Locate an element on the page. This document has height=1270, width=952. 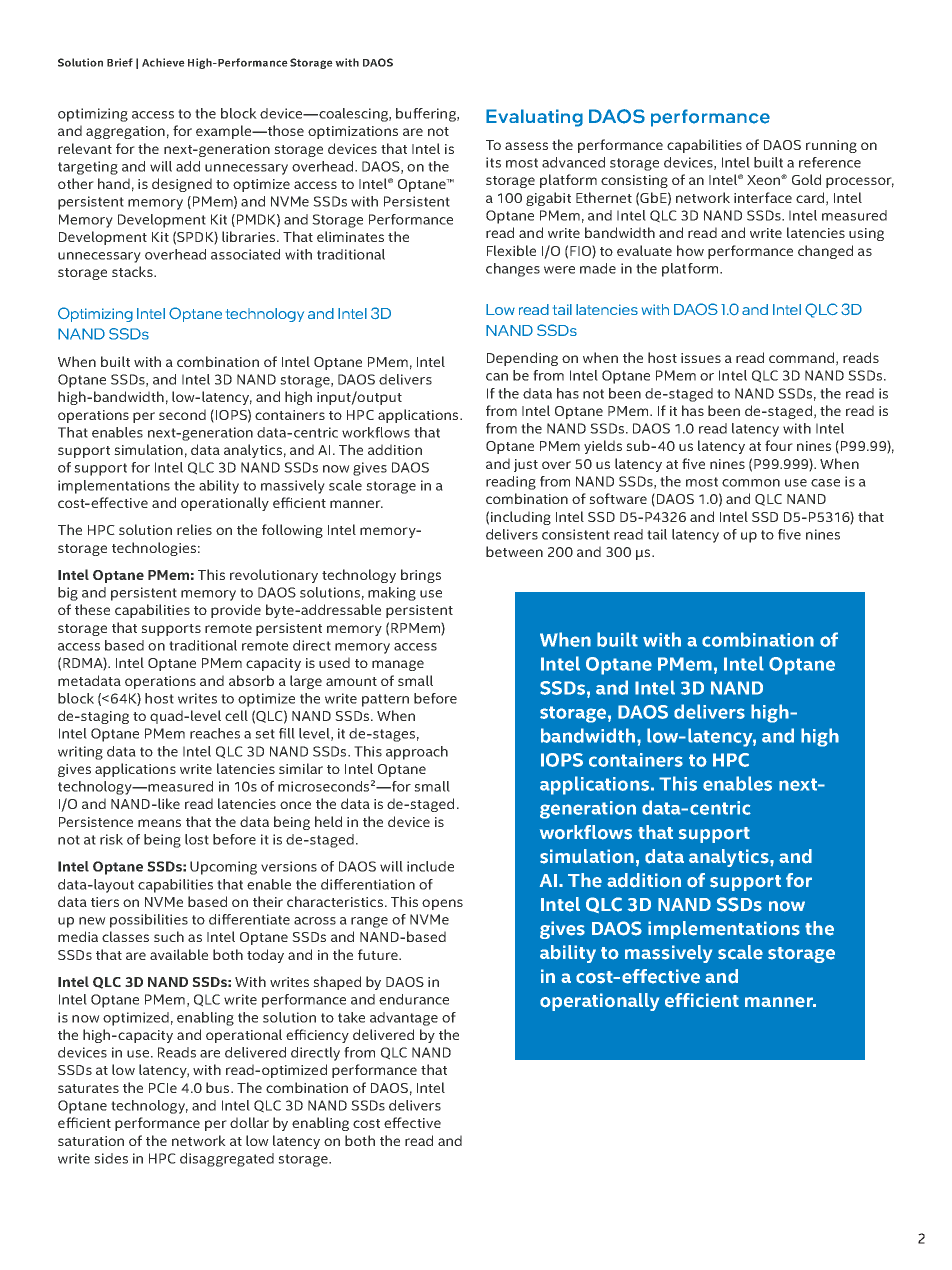
these is located at coordinates (92, 609).
